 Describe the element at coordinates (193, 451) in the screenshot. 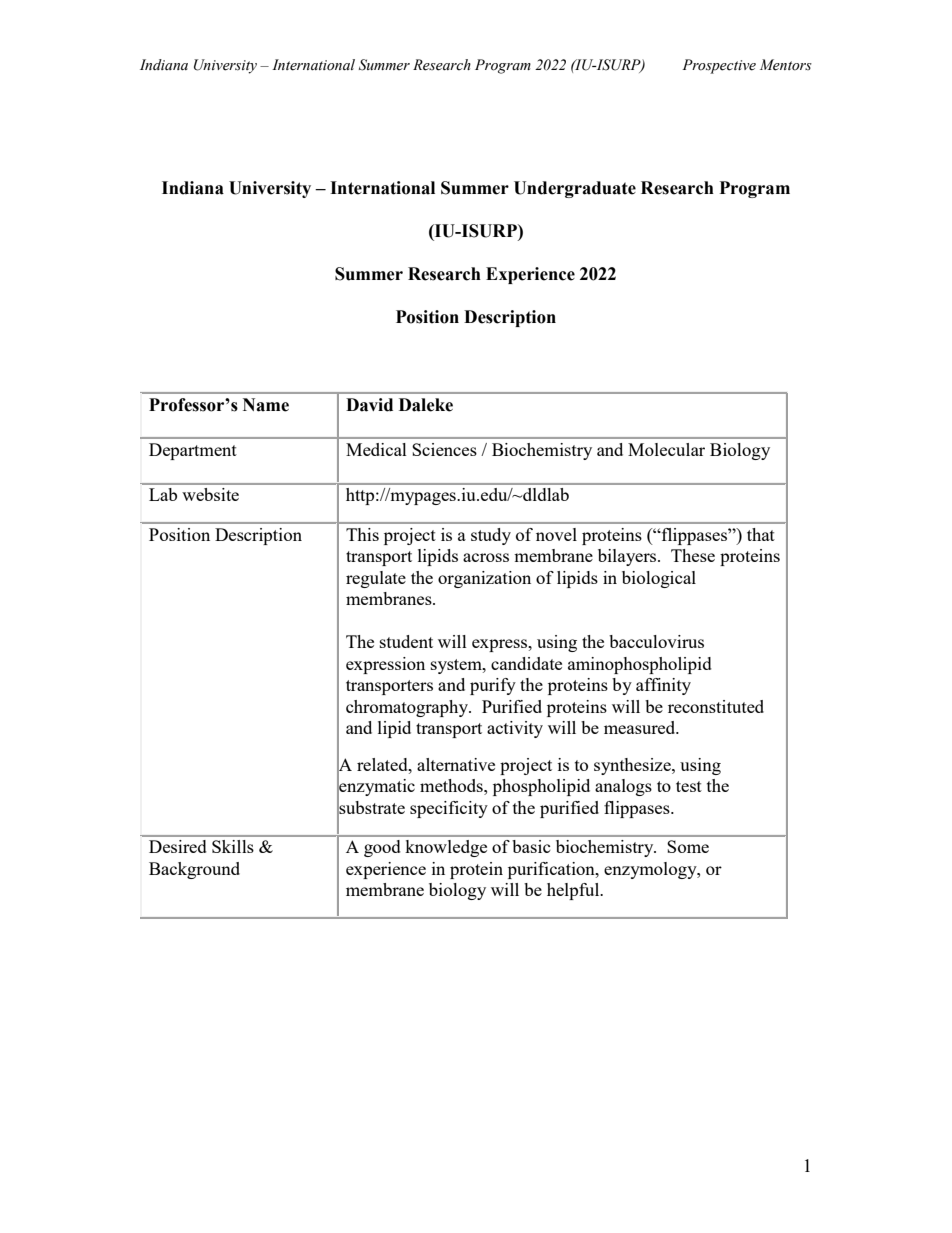

I see `Department` at that location.
